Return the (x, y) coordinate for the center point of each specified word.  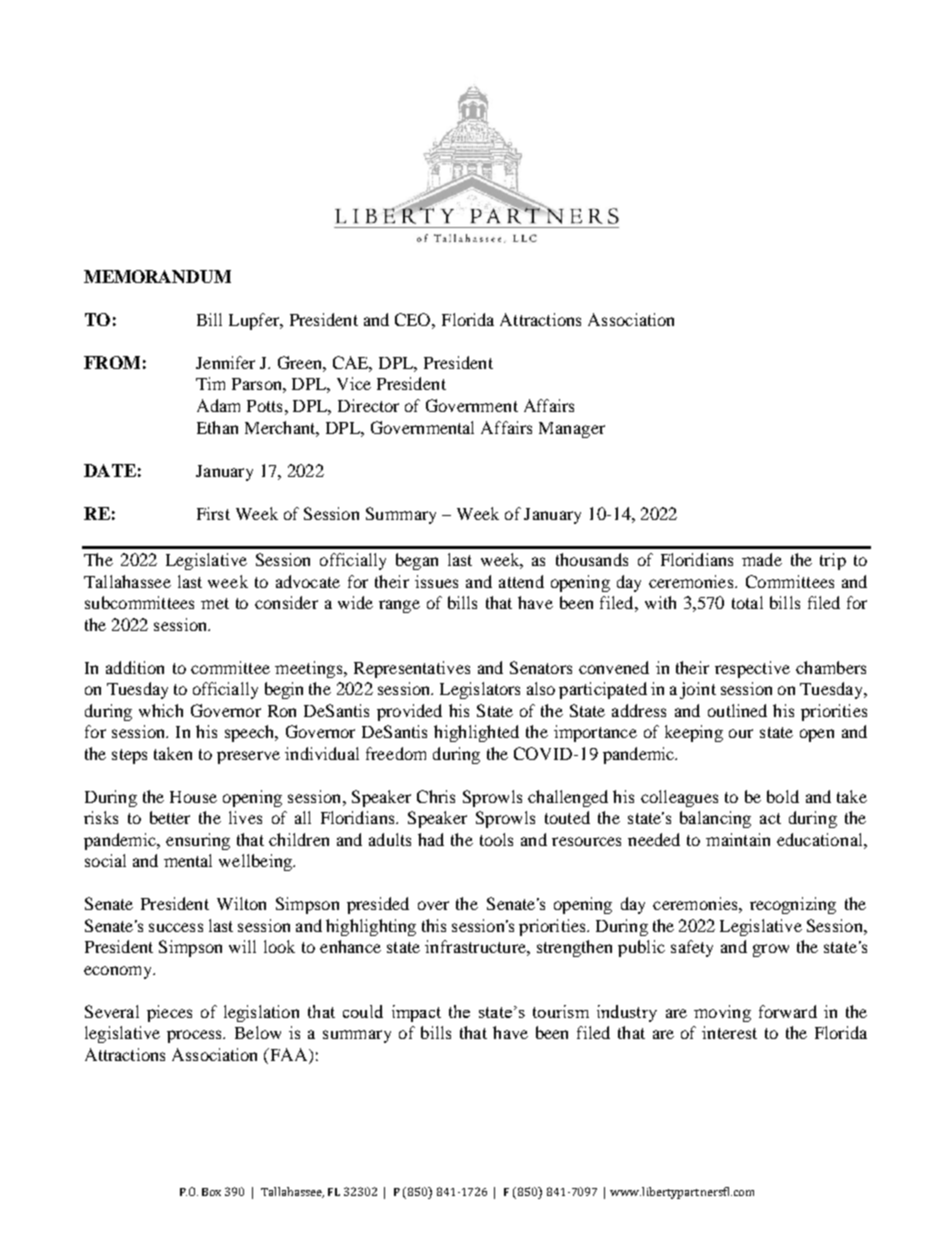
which (161, 710)
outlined (737, 710)
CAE (352, 364)
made (762, 559)
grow (771, 950)
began (417, 561)
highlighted (476, 733)
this (434, 925)
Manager (572, 430)
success (176, 927)
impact (416, 1013)
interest (729, 1032)
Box (211, 1192)
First (213, 513)
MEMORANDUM (157, 276)
